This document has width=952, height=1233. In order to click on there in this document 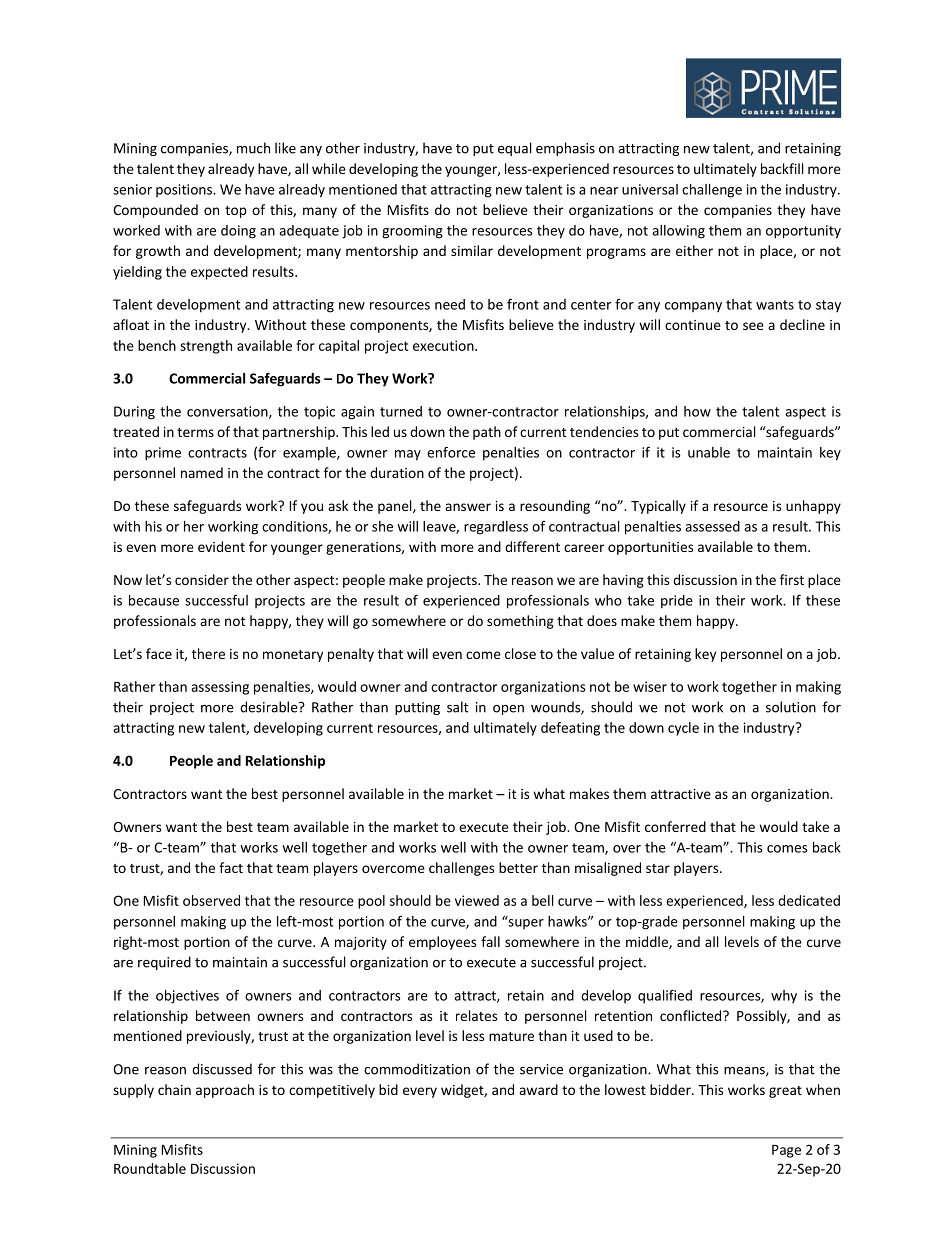, I will do `click(208, 653)`.
